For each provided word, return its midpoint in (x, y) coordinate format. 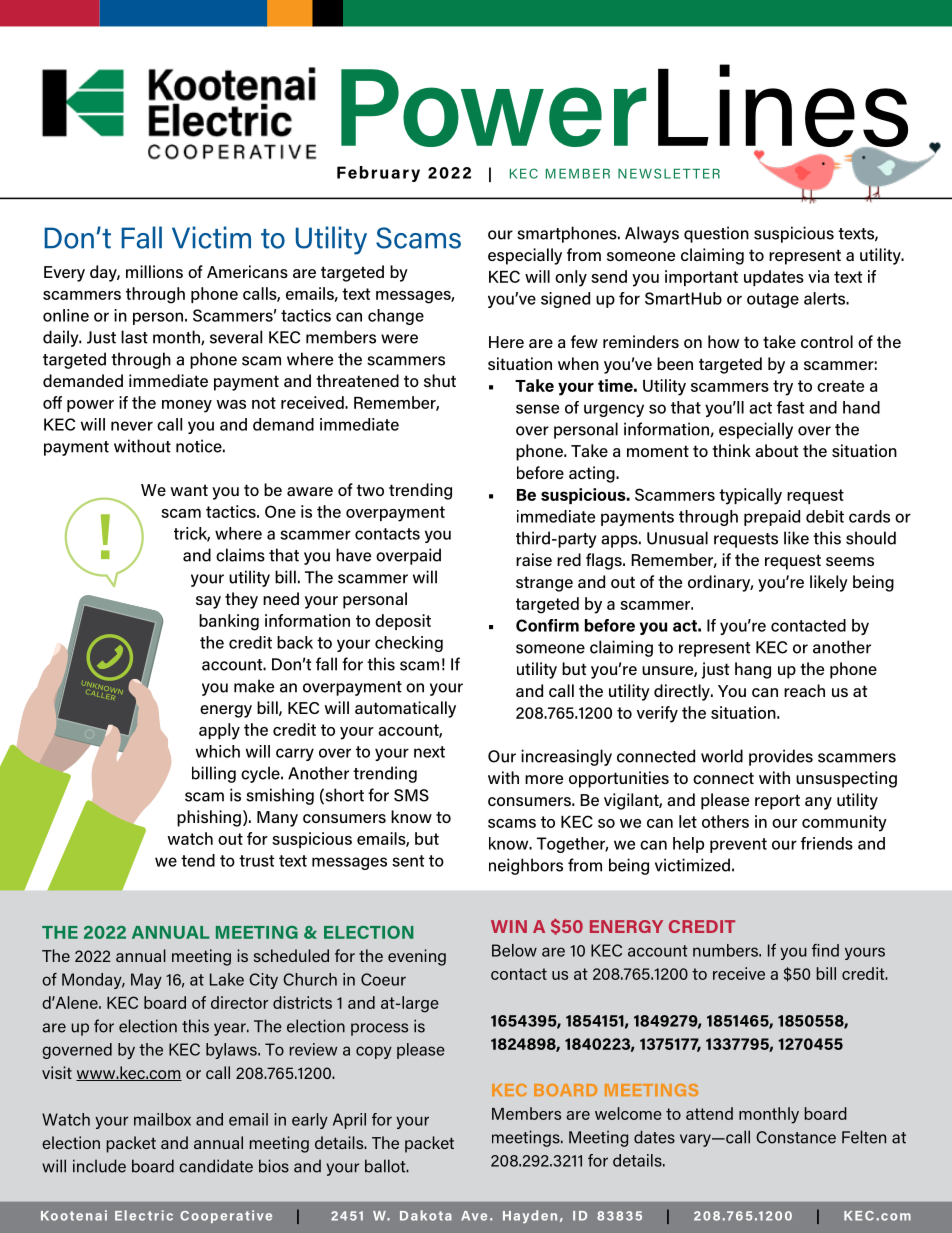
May (146, 981)
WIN (509, 926)
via (818, 276)
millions (154, 271)
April (349, 1121)
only (571, 278)
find (825, 950)
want (189, 490)
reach (804, 690)
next (429, 752)
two (370, 490)
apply (219, 731)
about (776, 450)
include (99, 1166)
